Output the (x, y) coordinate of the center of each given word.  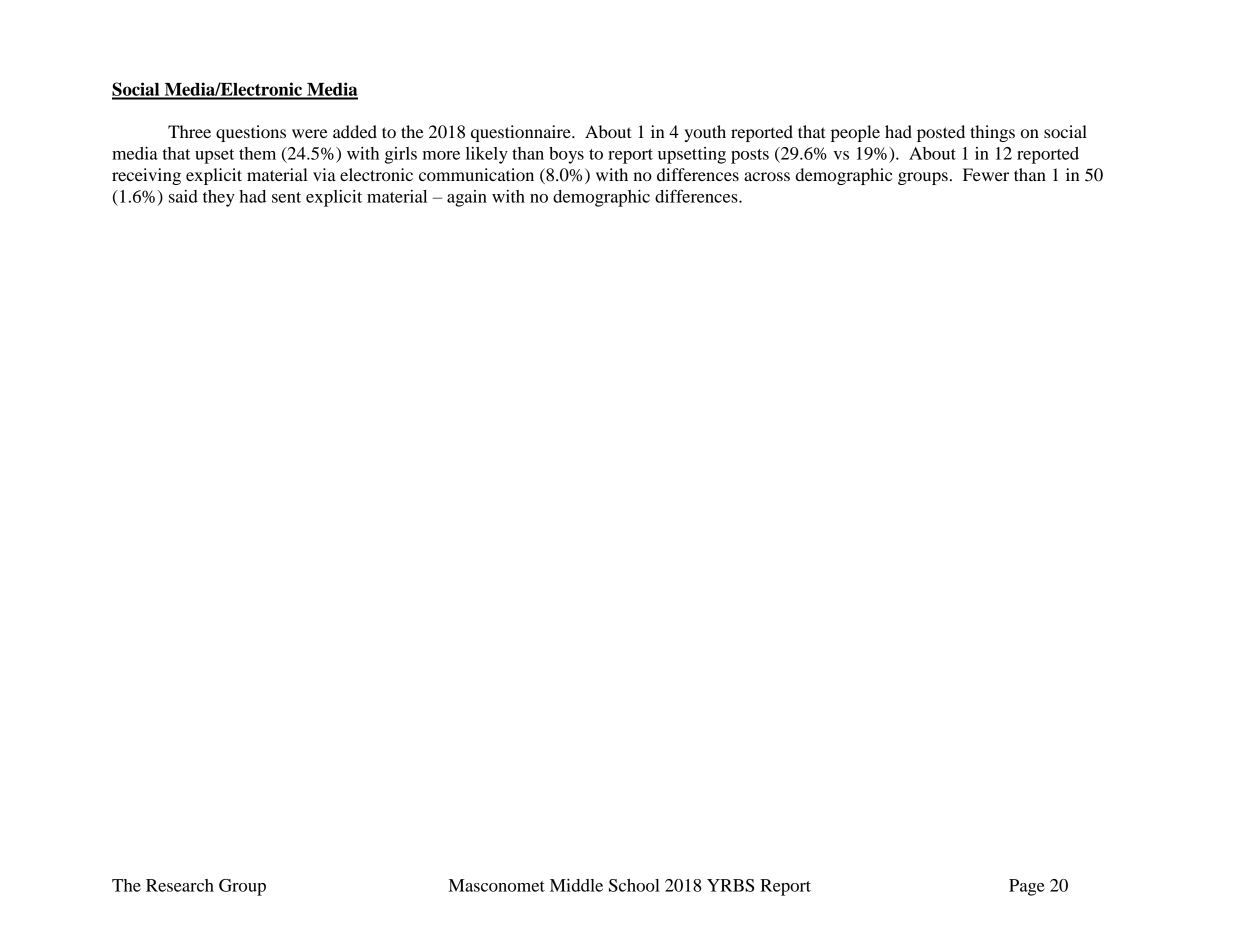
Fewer (986, 174)
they (219, 198)
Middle (576, 885)
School (634, 885)
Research (180, 885)
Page (1027, 887)
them (257, 153)
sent (286, 197)
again (467, 198)
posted (941, 133)
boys (566, 155)
